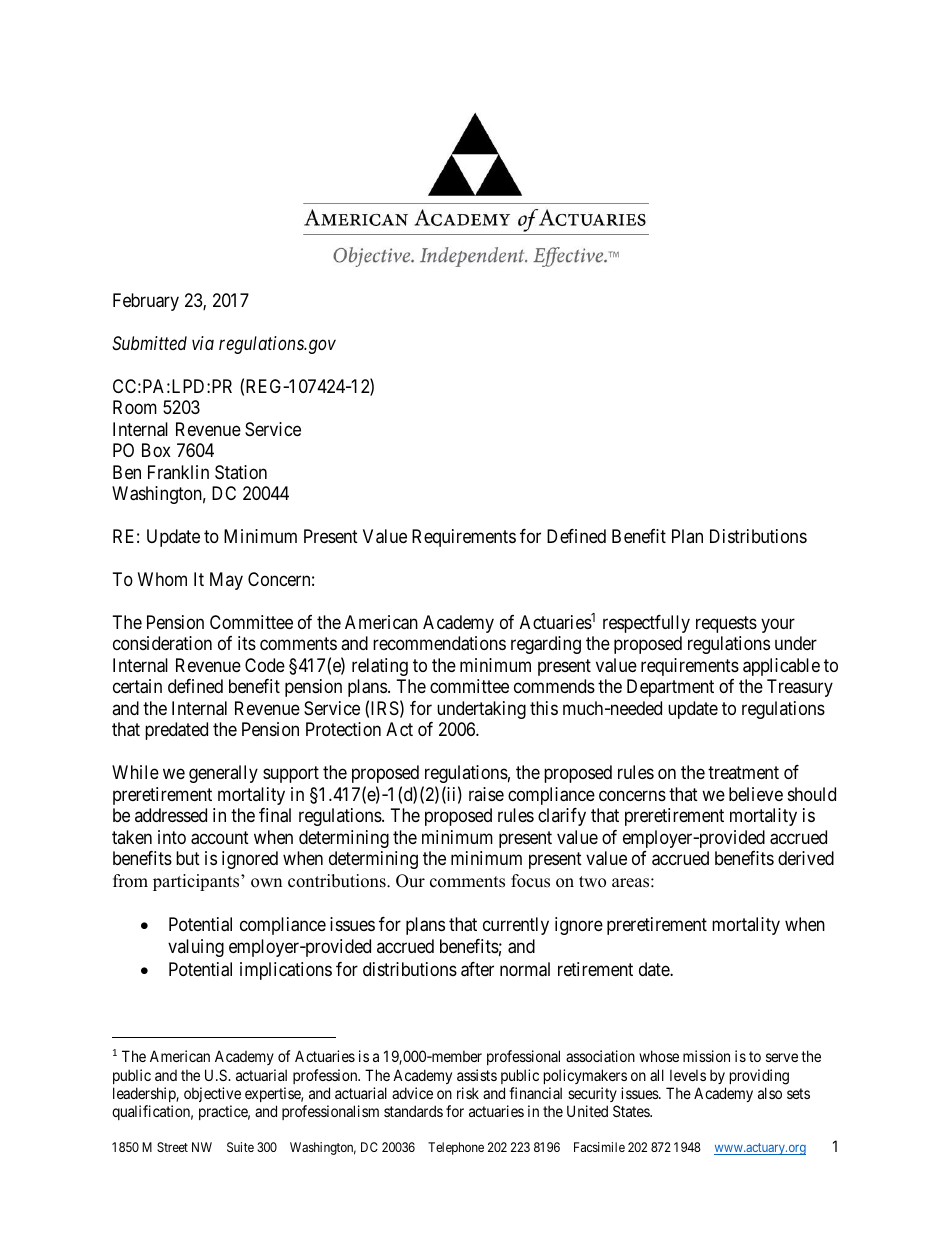 Image resolution: width=952 pixels, height=1233 pixels. Describe the element at coordinates (212, 1094) in the screenshot. I see `objective` at that location.
